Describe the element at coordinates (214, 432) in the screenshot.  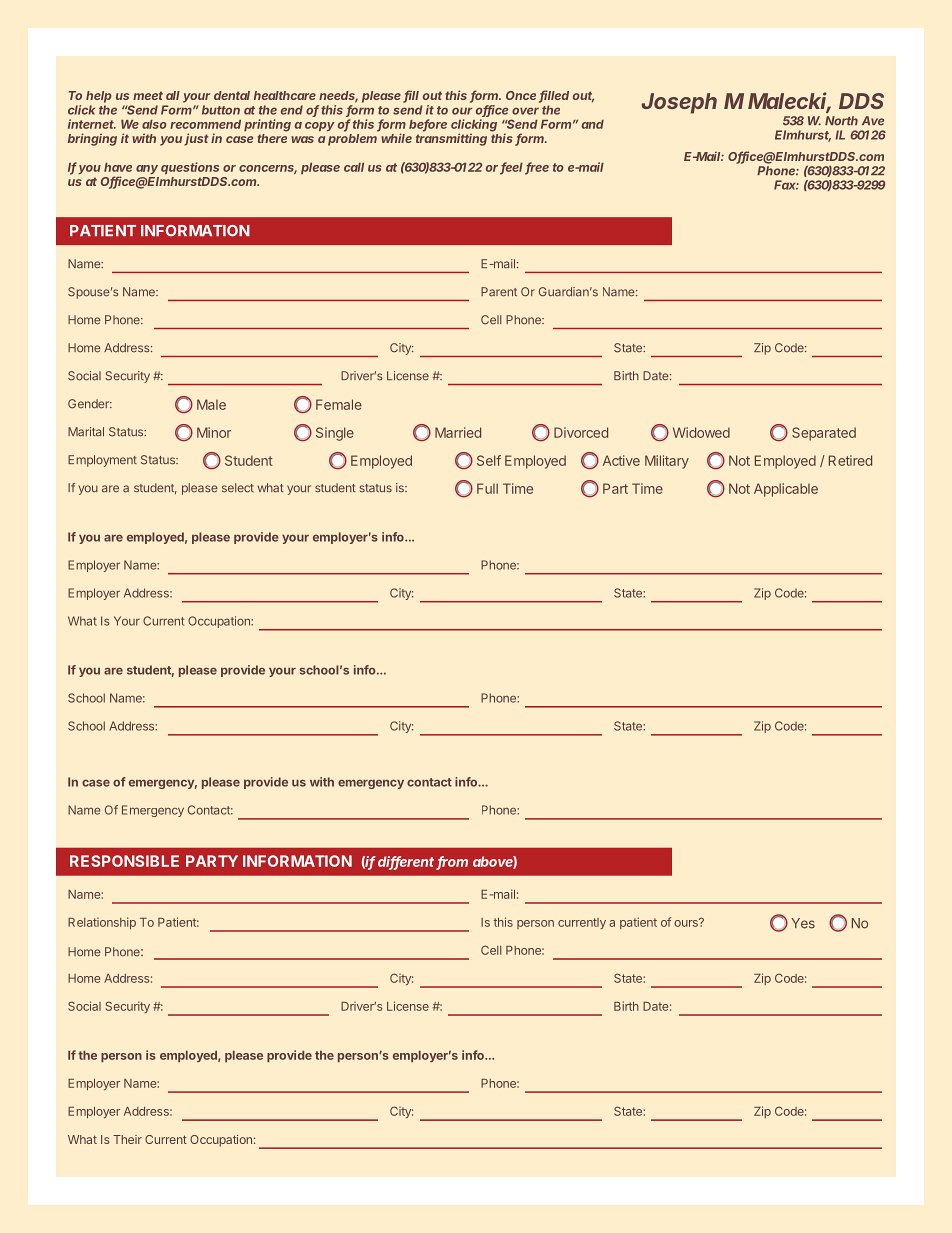
I see `Minor` at that location.
